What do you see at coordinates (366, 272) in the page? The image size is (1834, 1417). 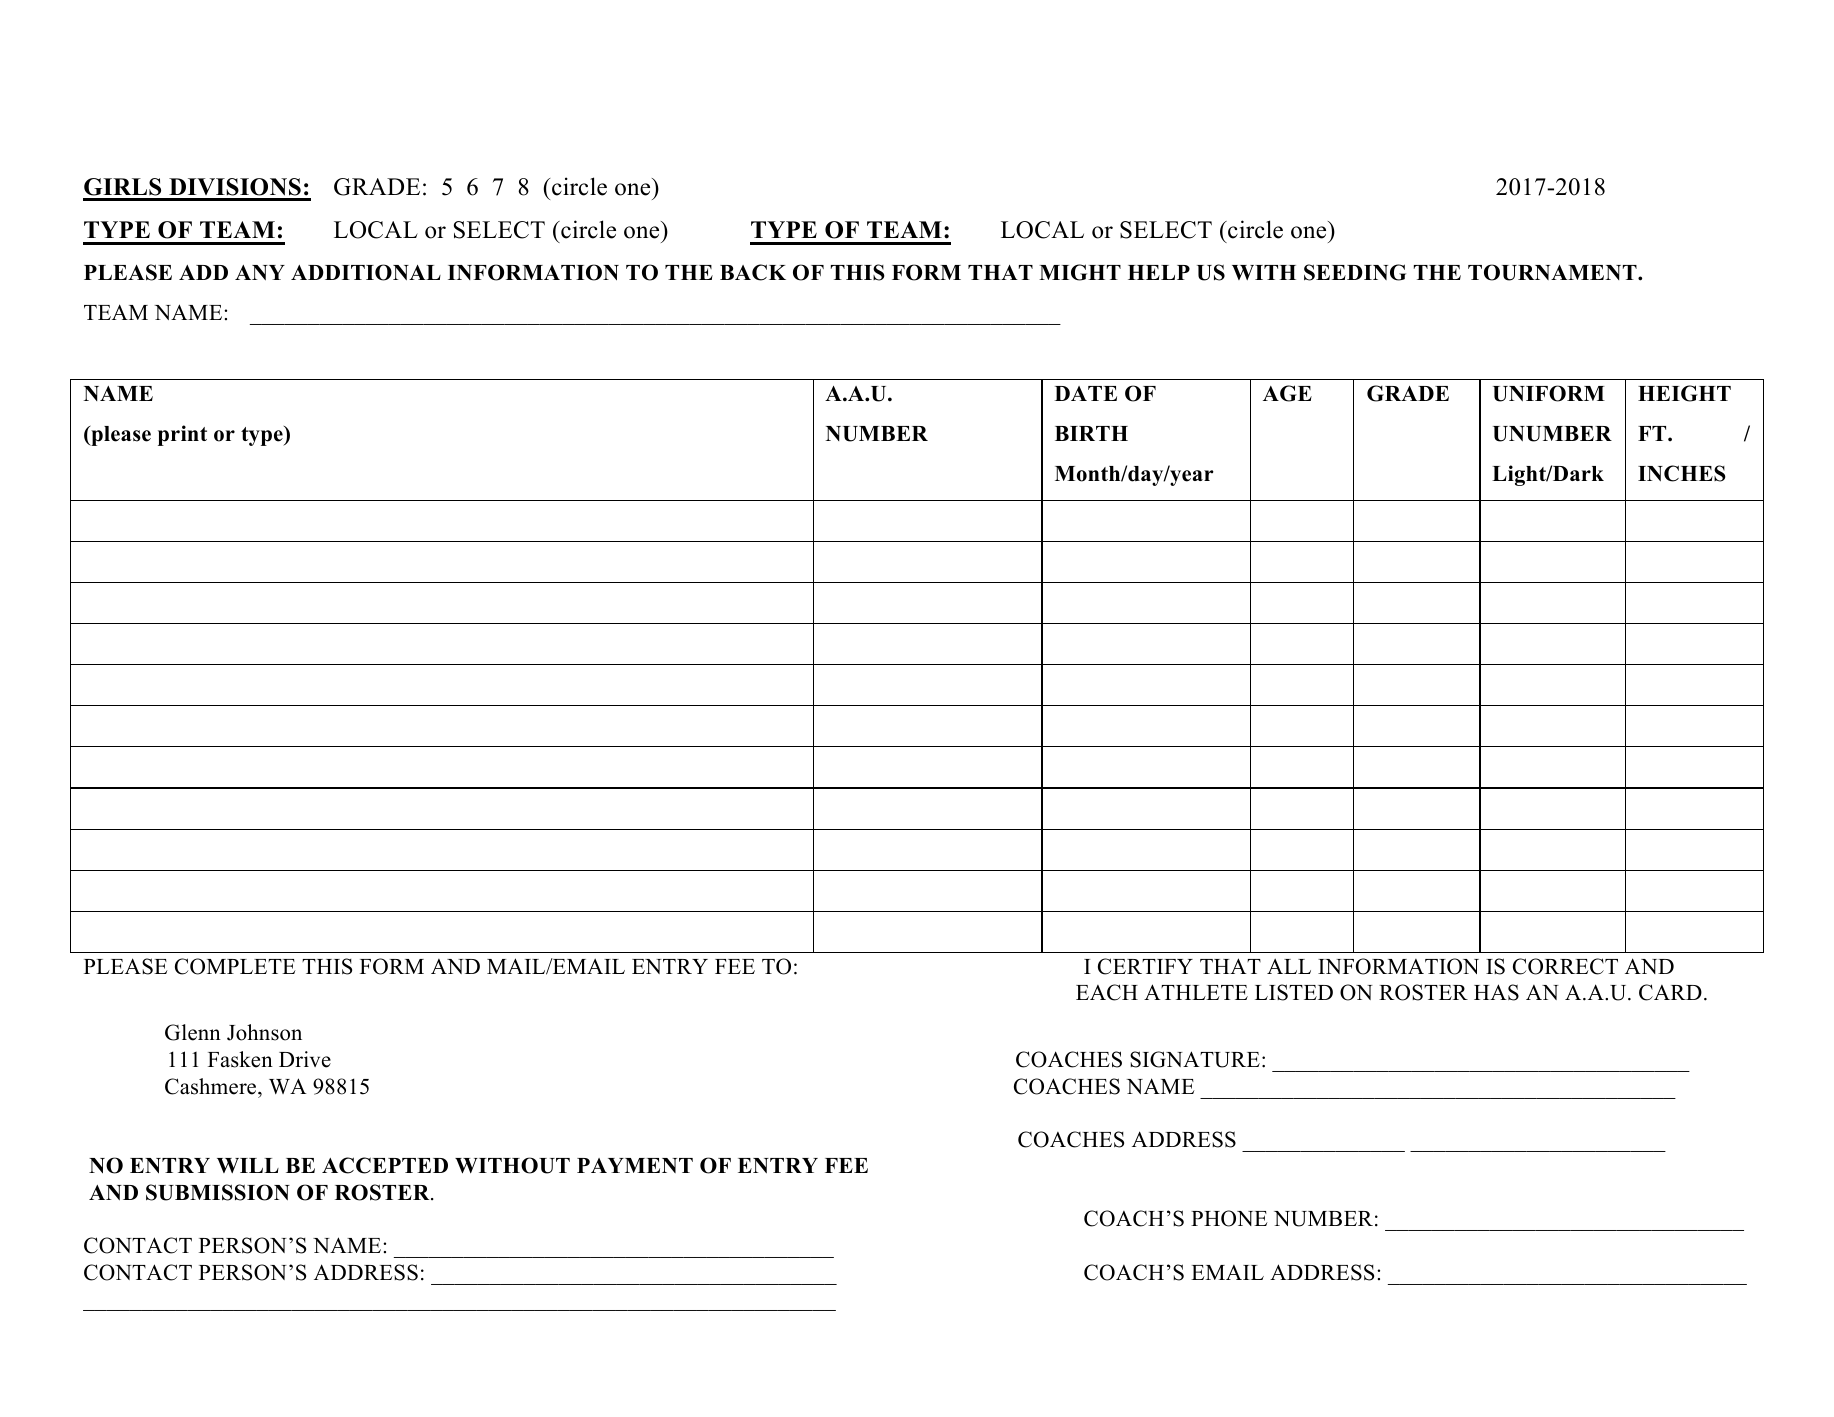 I see `ADDITIONAL` at bounding box center [366, 272].
